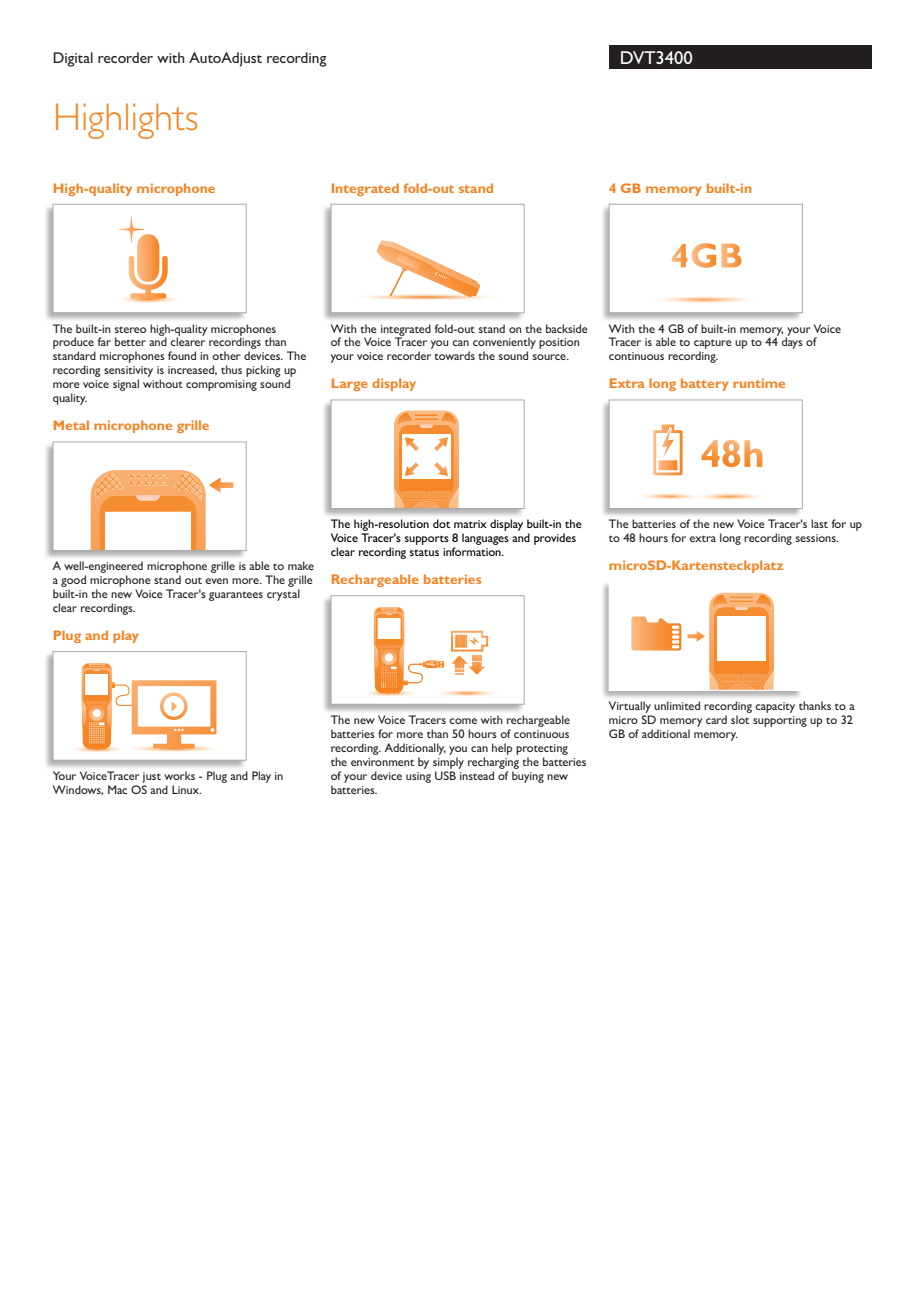  What do you see at coordinates (216, 581) in the image?
I see `even` at bounding box center [216, 581].
